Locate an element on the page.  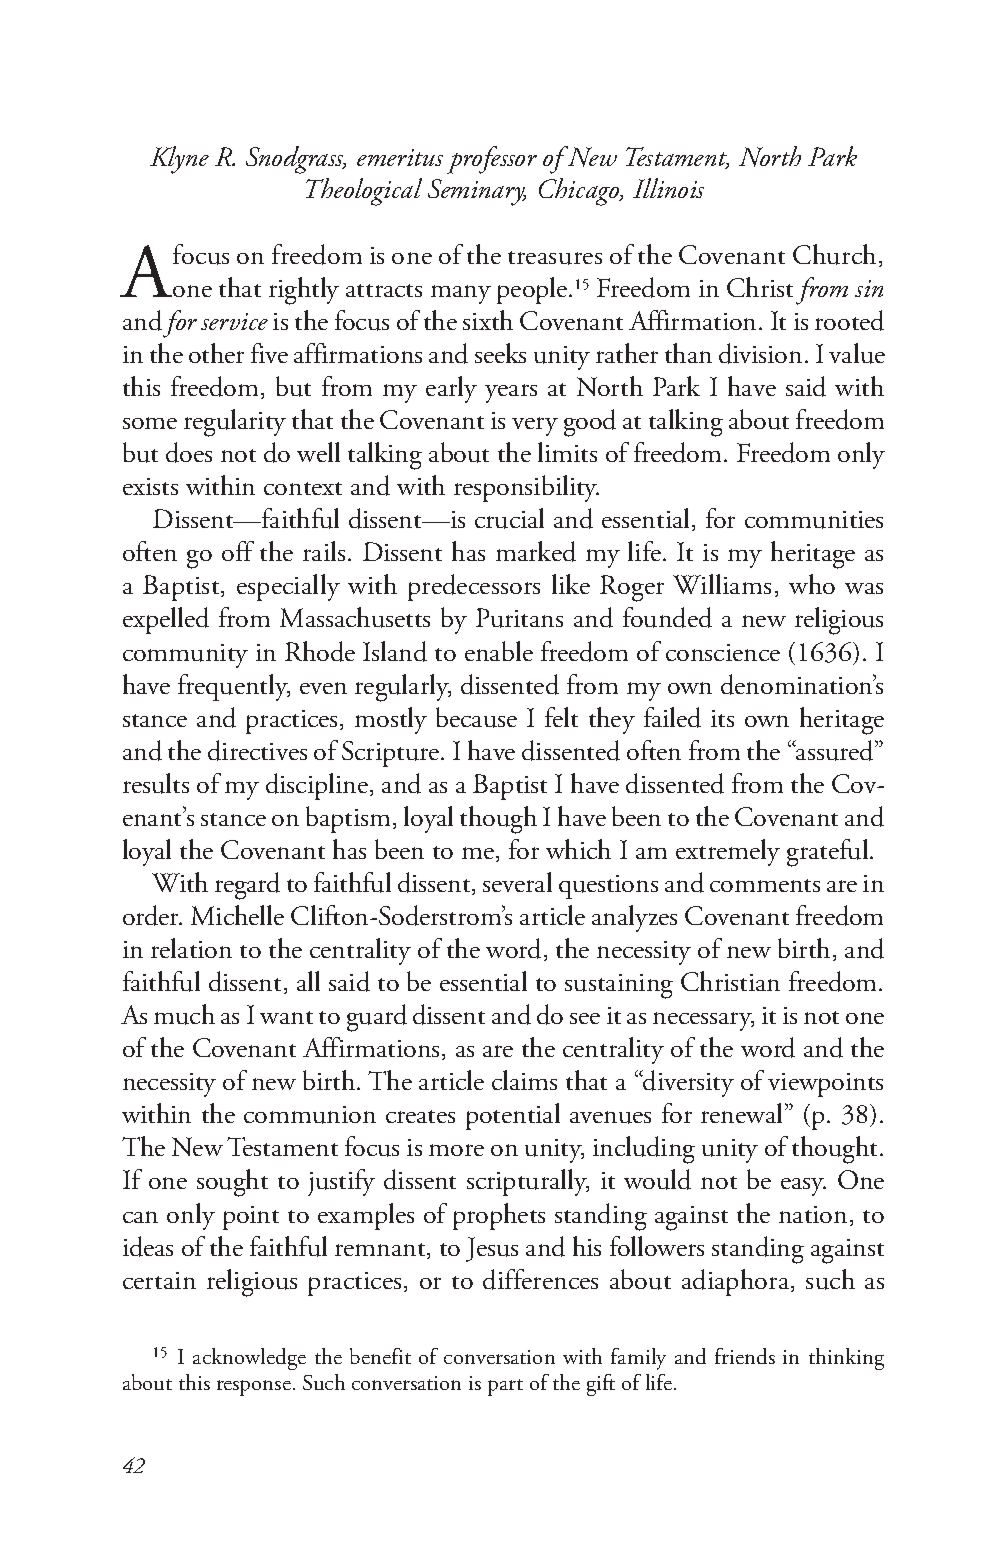
predecessors is located at coordinates (474, 587).
